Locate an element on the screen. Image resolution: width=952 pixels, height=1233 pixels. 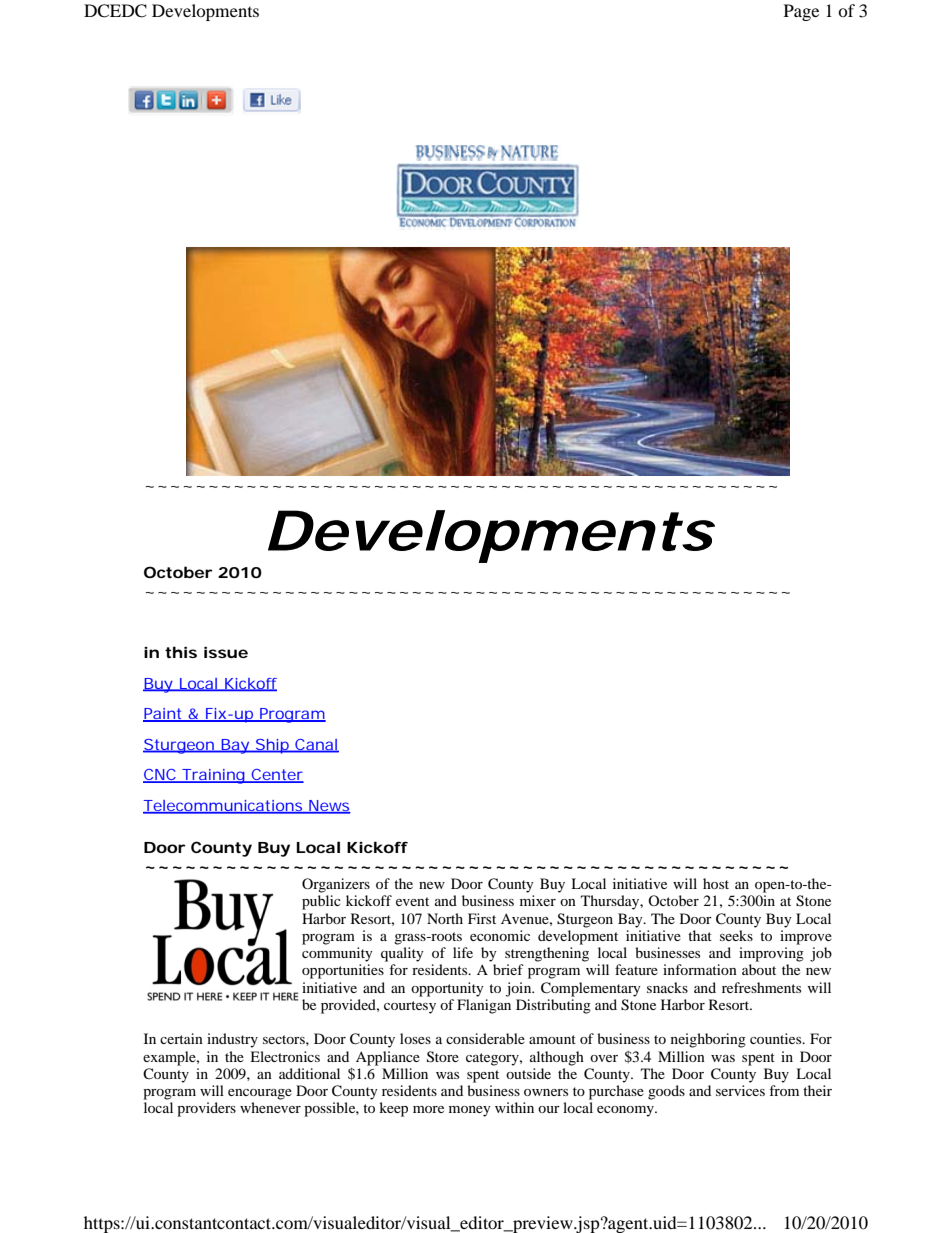
event is located at coordinates (412, 901).
